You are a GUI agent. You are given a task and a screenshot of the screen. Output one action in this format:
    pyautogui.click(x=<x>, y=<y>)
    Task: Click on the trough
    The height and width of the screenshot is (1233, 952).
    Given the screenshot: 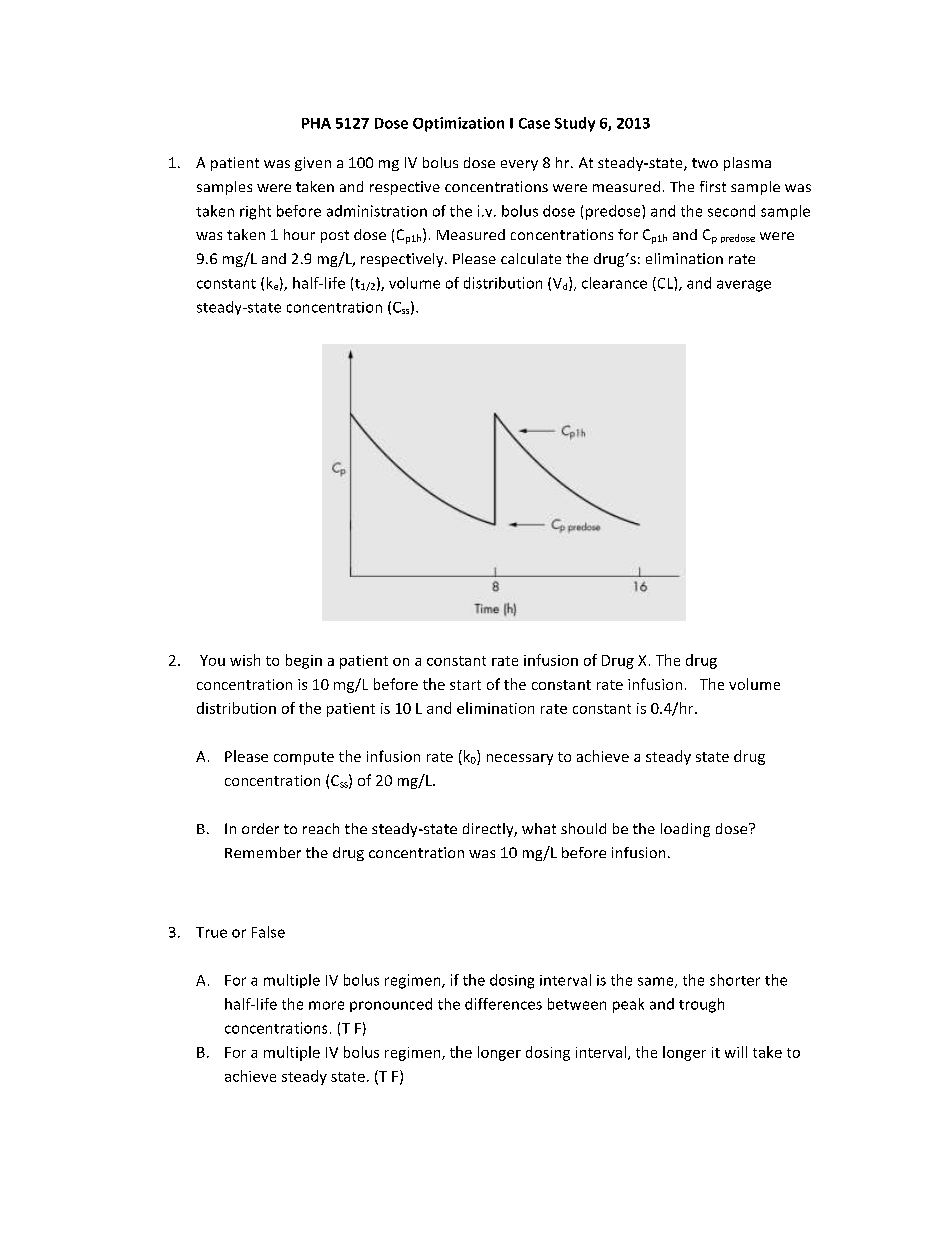 What is the action you would take?
    pyautogui.click(x=701, y=1005)
